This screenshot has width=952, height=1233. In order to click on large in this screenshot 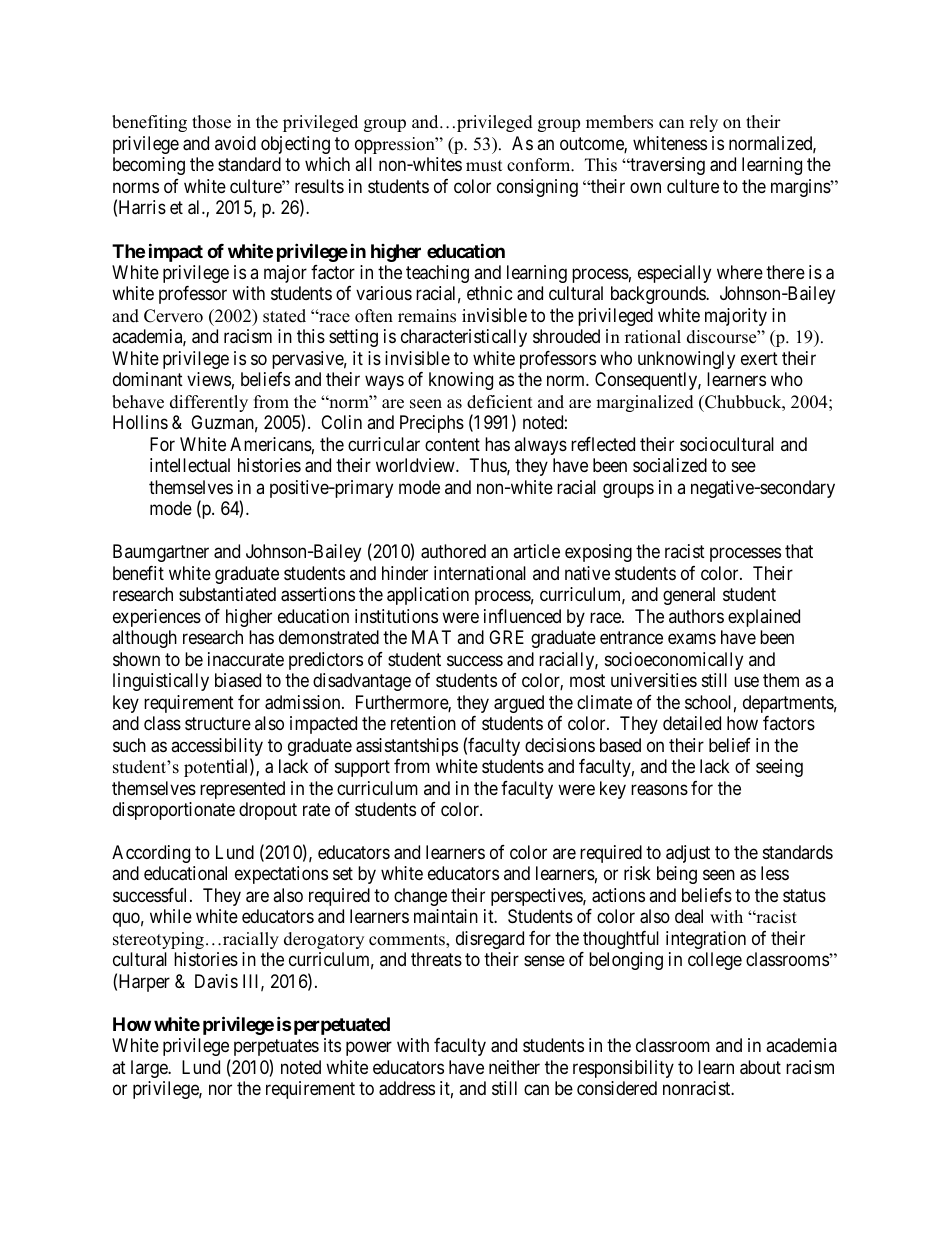, I will do `click(150, 1069)`.
